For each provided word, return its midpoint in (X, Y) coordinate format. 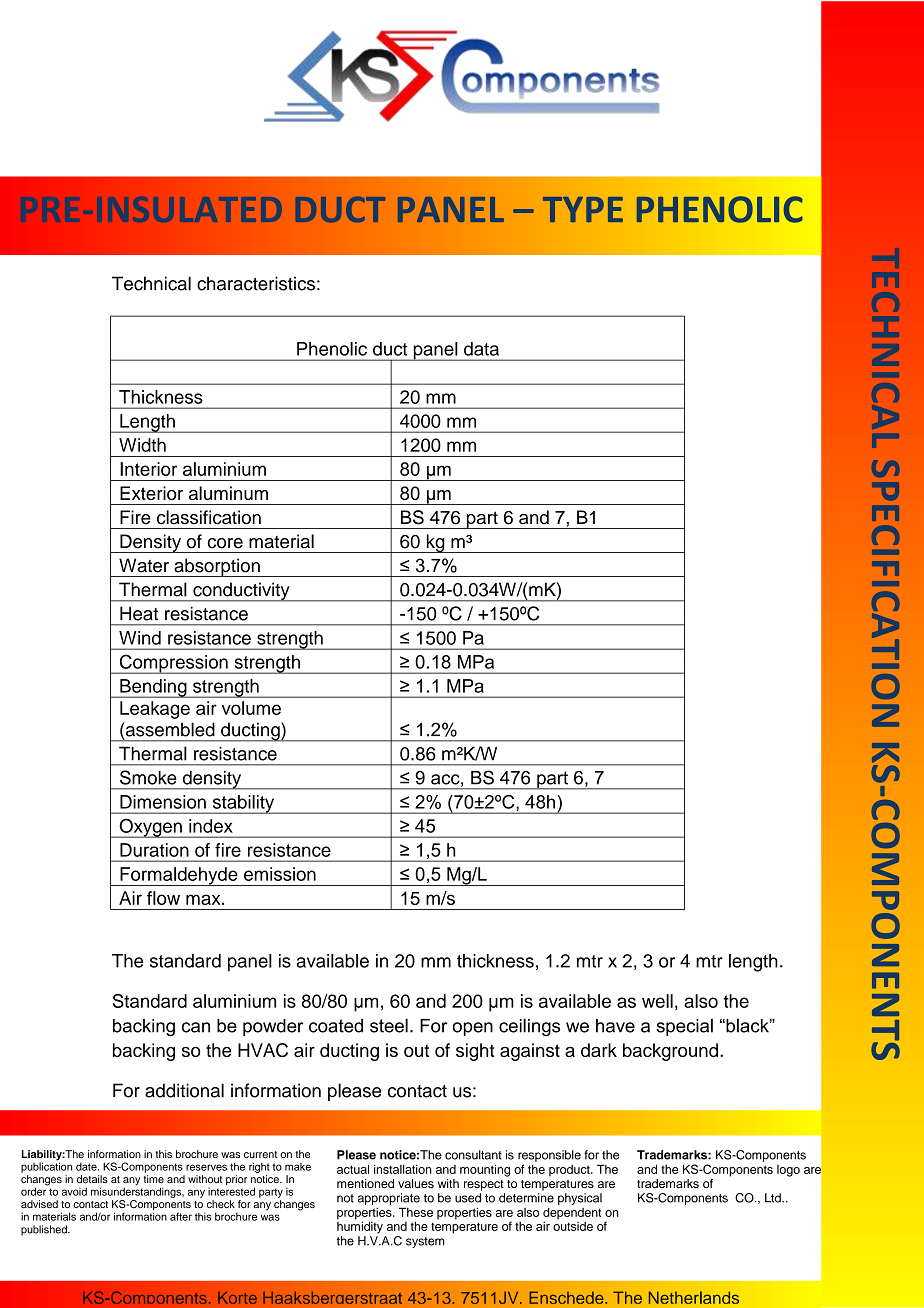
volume (251, 708)
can (196, 1027)
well (657, 1001)
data (481, 349)
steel (389, 1025)
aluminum (228, 493)
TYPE (583, 209)
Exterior (151, 493)
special (685, 1027)
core (225, 543)
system (425, 1242)
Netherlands (694, 1297)
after (181, 1216)
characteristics (256, 283)
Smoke (148, 777)
